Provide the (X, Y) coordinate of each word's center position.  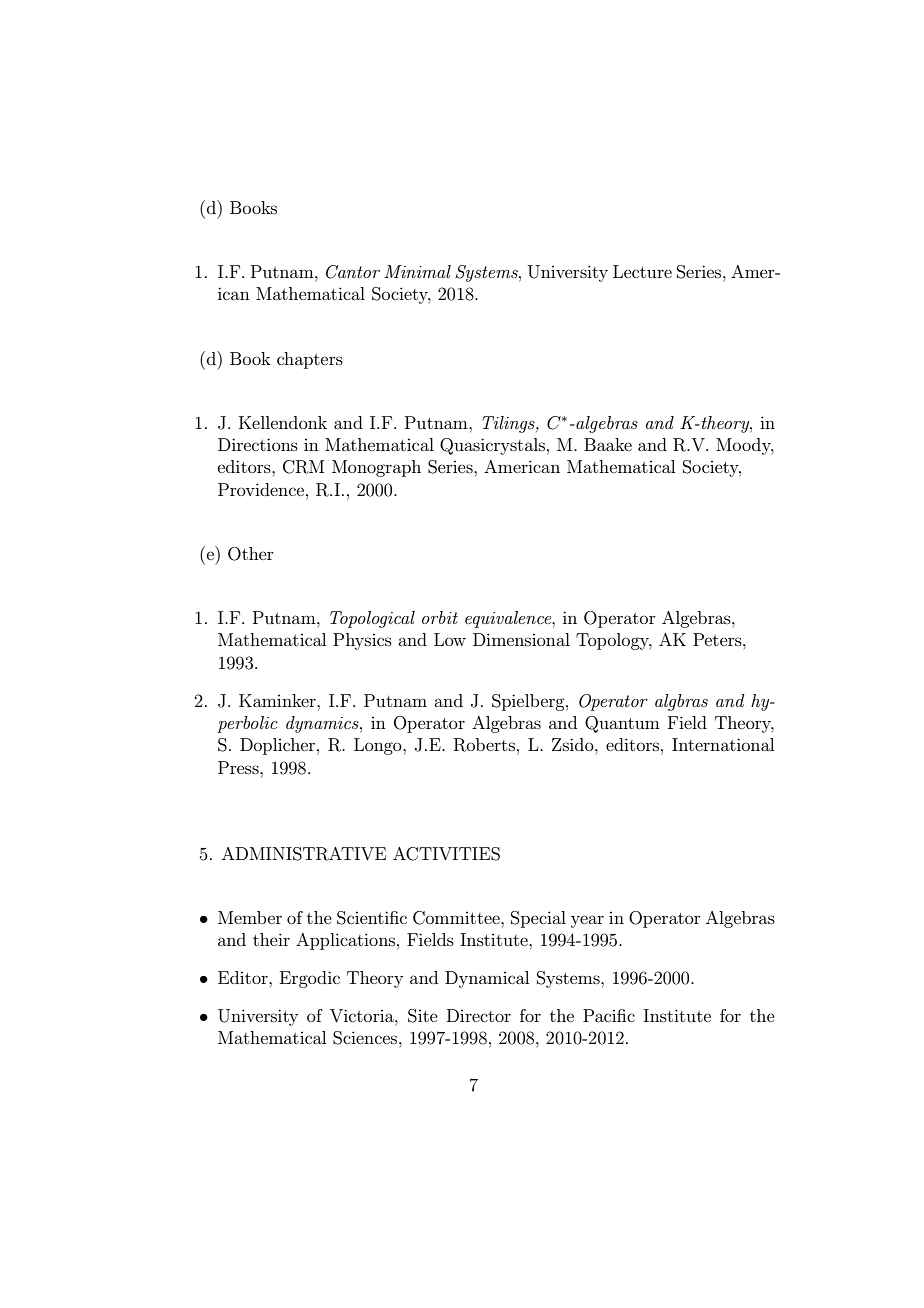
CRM (303, 467)
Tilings (509, 424)
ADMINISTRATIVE (304, 854)
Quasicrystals (492, 446)
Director (479, 1015)
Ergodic (310, 979)
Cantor (353, 272)
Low (450, 639)
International (723, 744)
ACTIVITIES (446, 854)
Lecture (642, 271)
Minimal (417, 271)
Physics (362, 641)
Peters (718, 639)
